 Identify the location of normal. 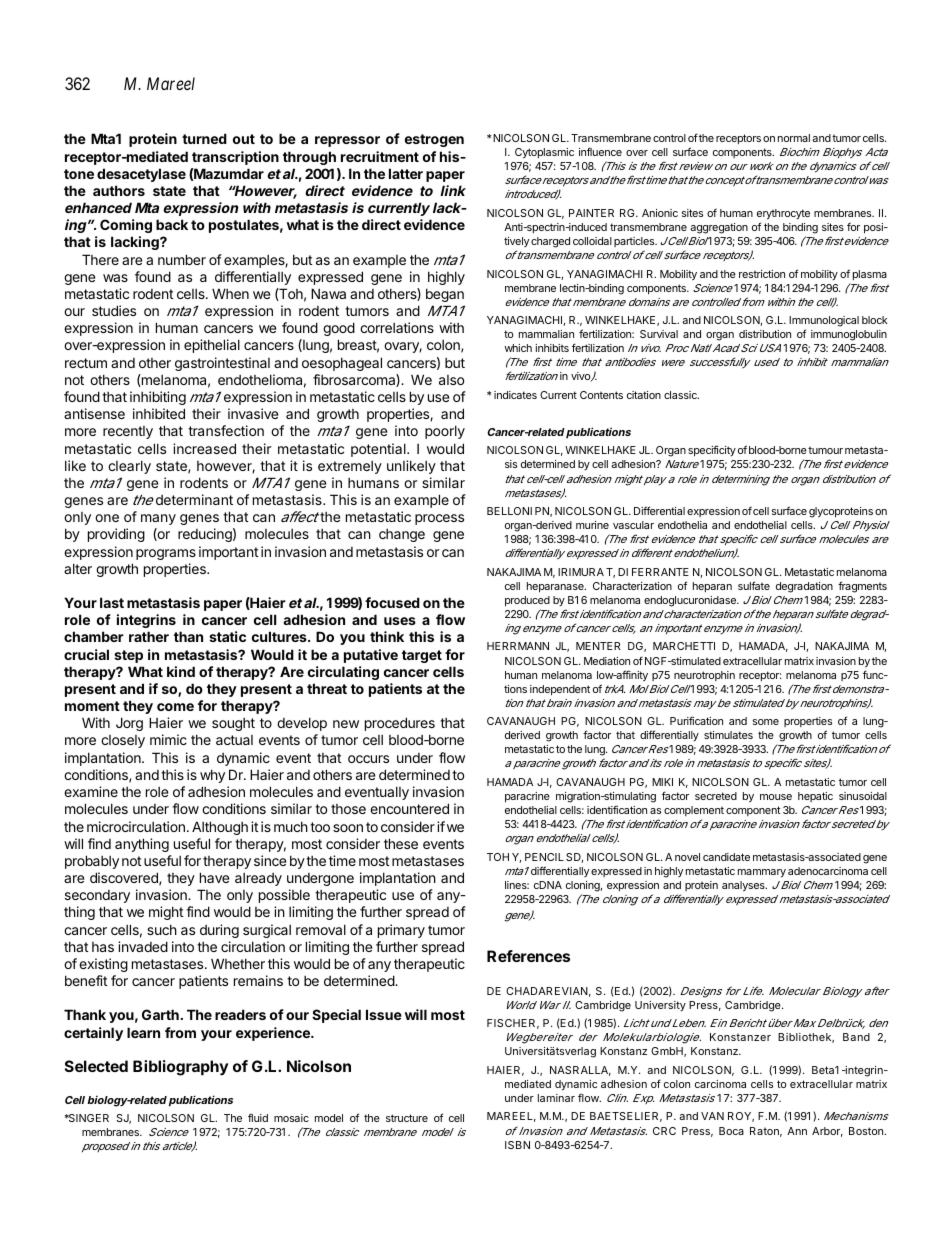
(794, 138).
